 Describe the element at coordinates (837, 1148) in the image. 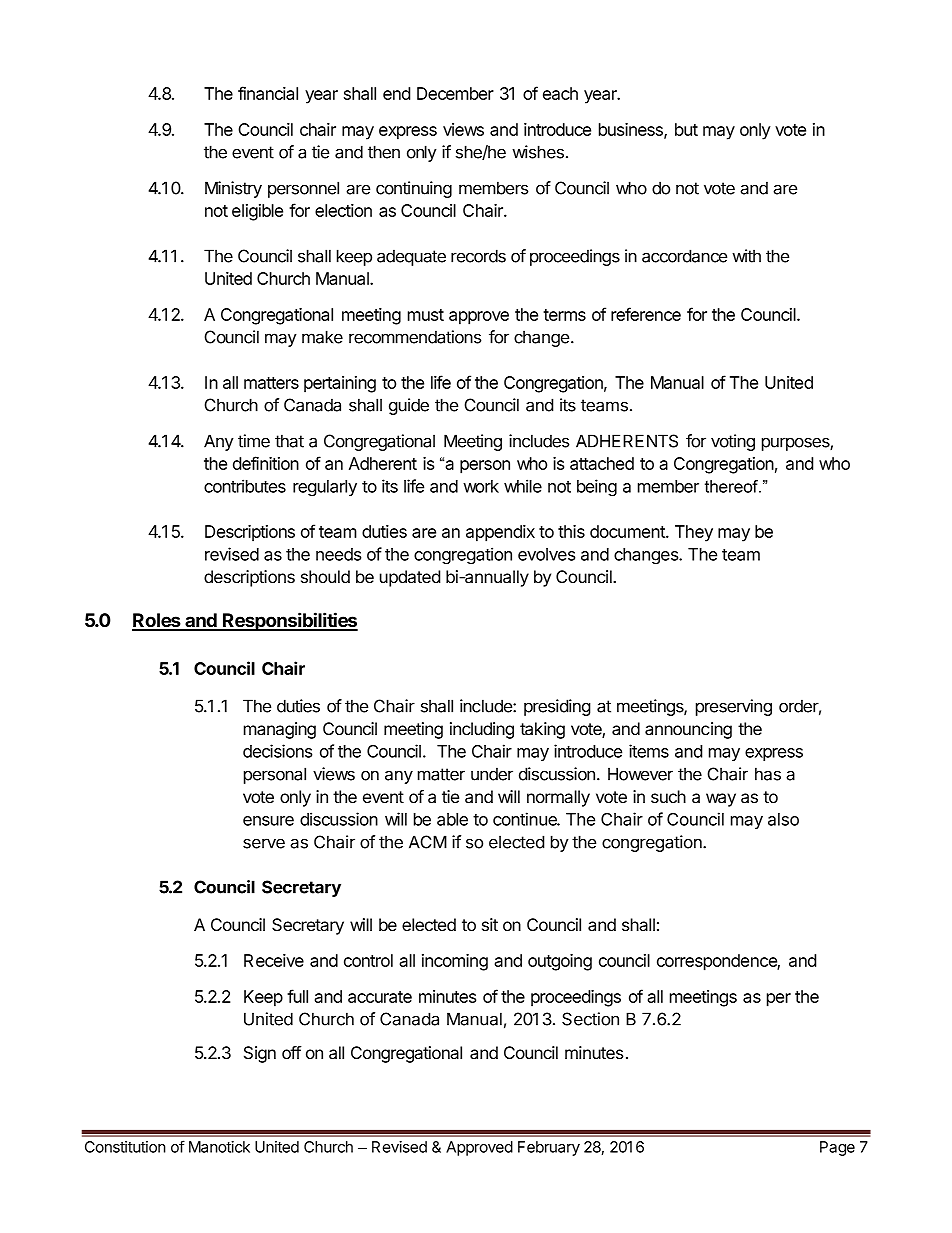

I see `Page` at that location.
